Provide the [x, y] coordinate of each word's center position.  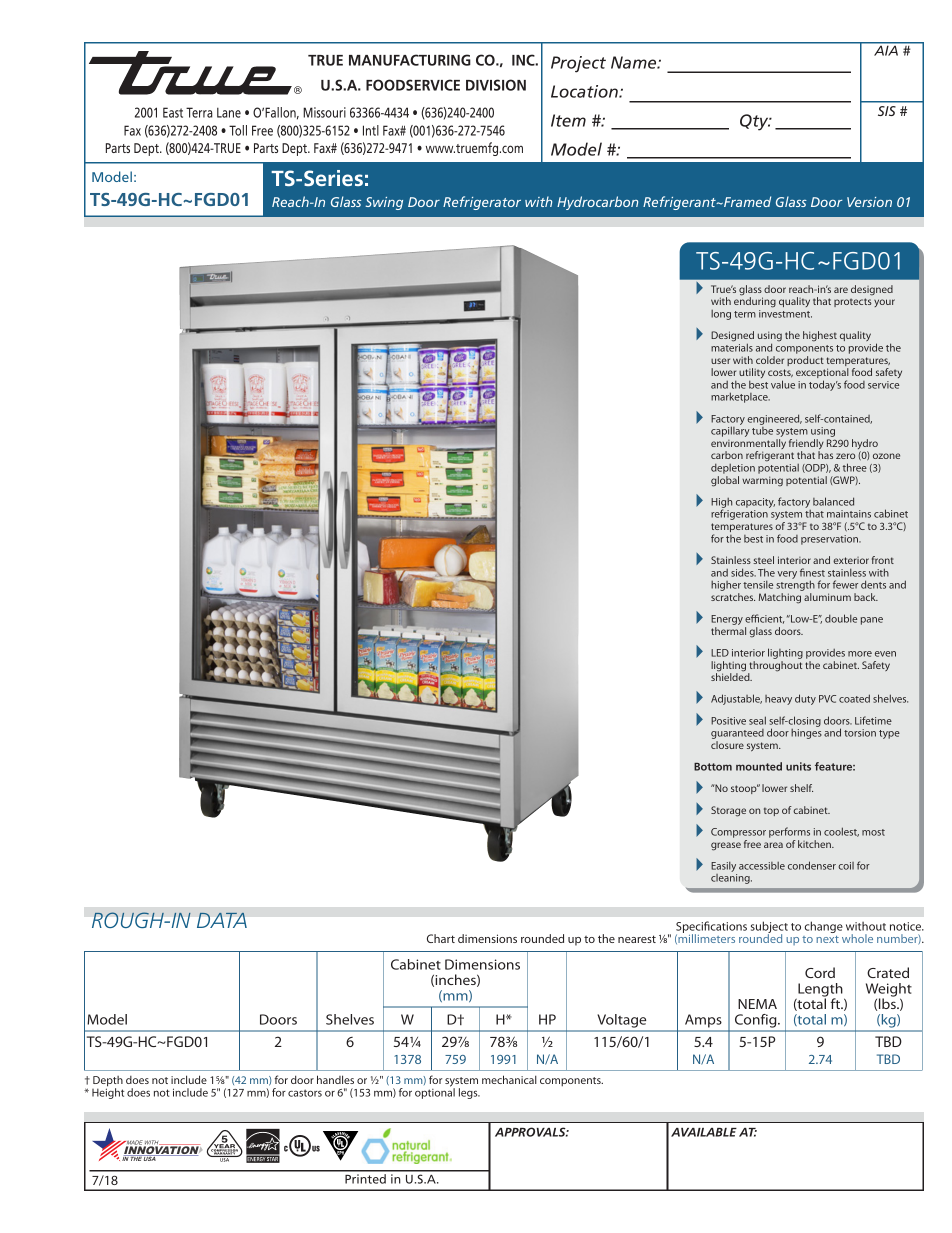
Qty [755, 122]
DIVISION [496, 85]
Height [108, 1092]
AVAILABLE [704, 1132]
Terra [199, 112]
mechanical [509, 1079]
